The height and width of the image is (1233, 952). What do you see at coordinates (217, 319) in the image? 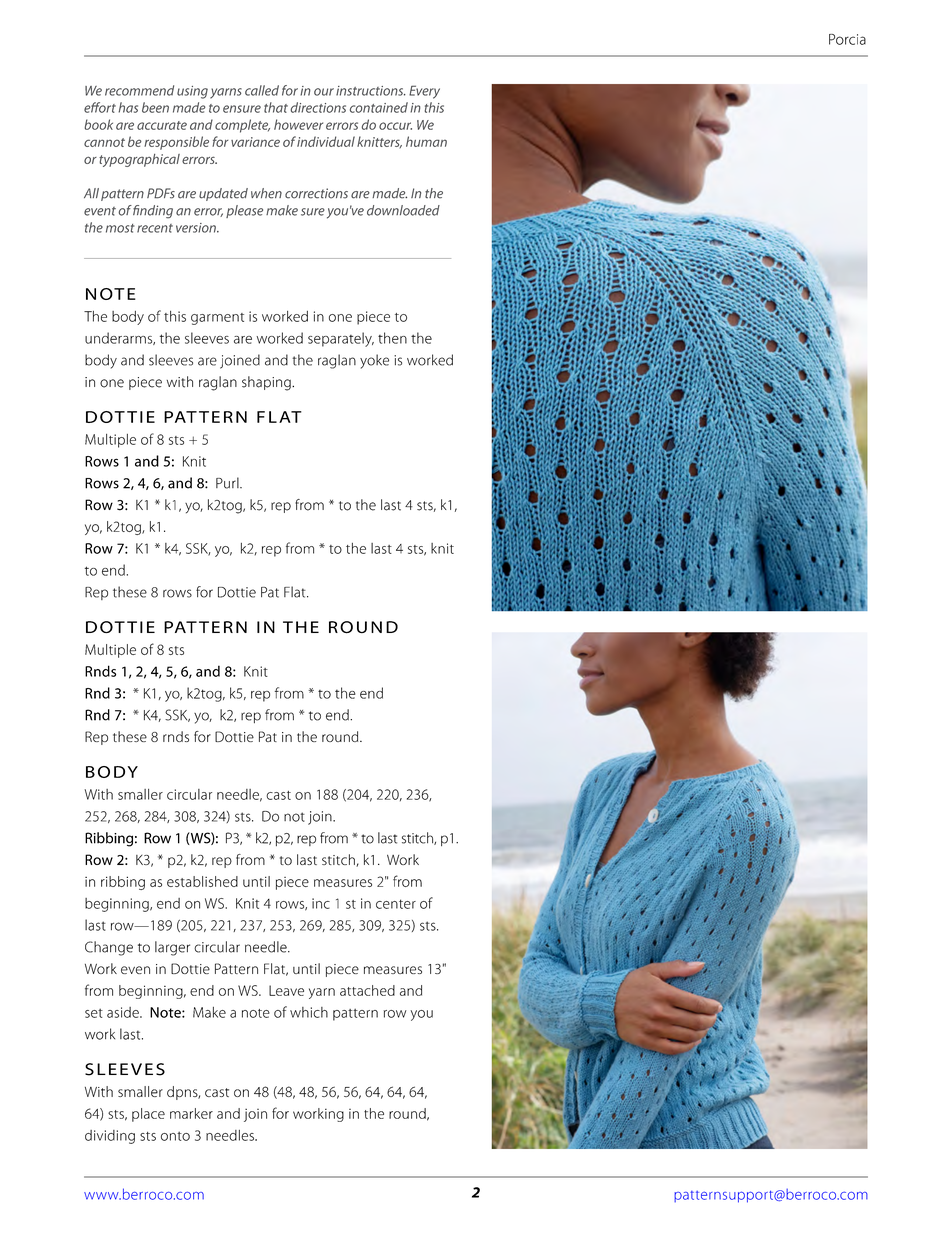
I see `garment` at bounding box center [217, 319].
